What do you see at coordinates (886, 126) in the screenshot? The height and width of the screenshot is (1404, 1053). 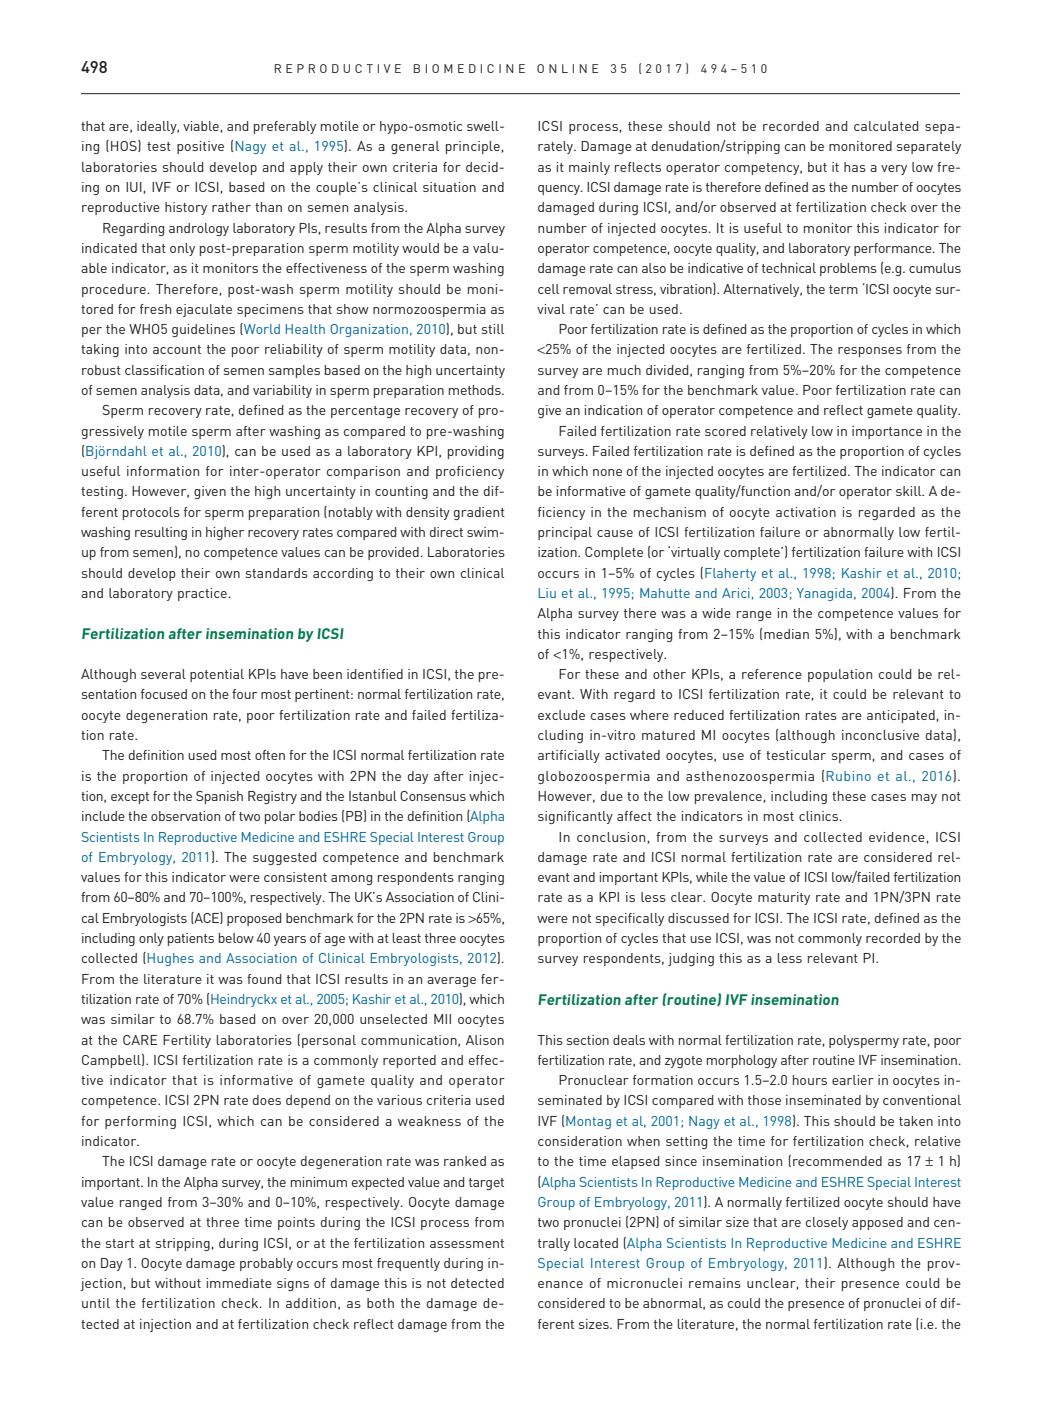 I see `calculated` at bounding box center [886, 126].
